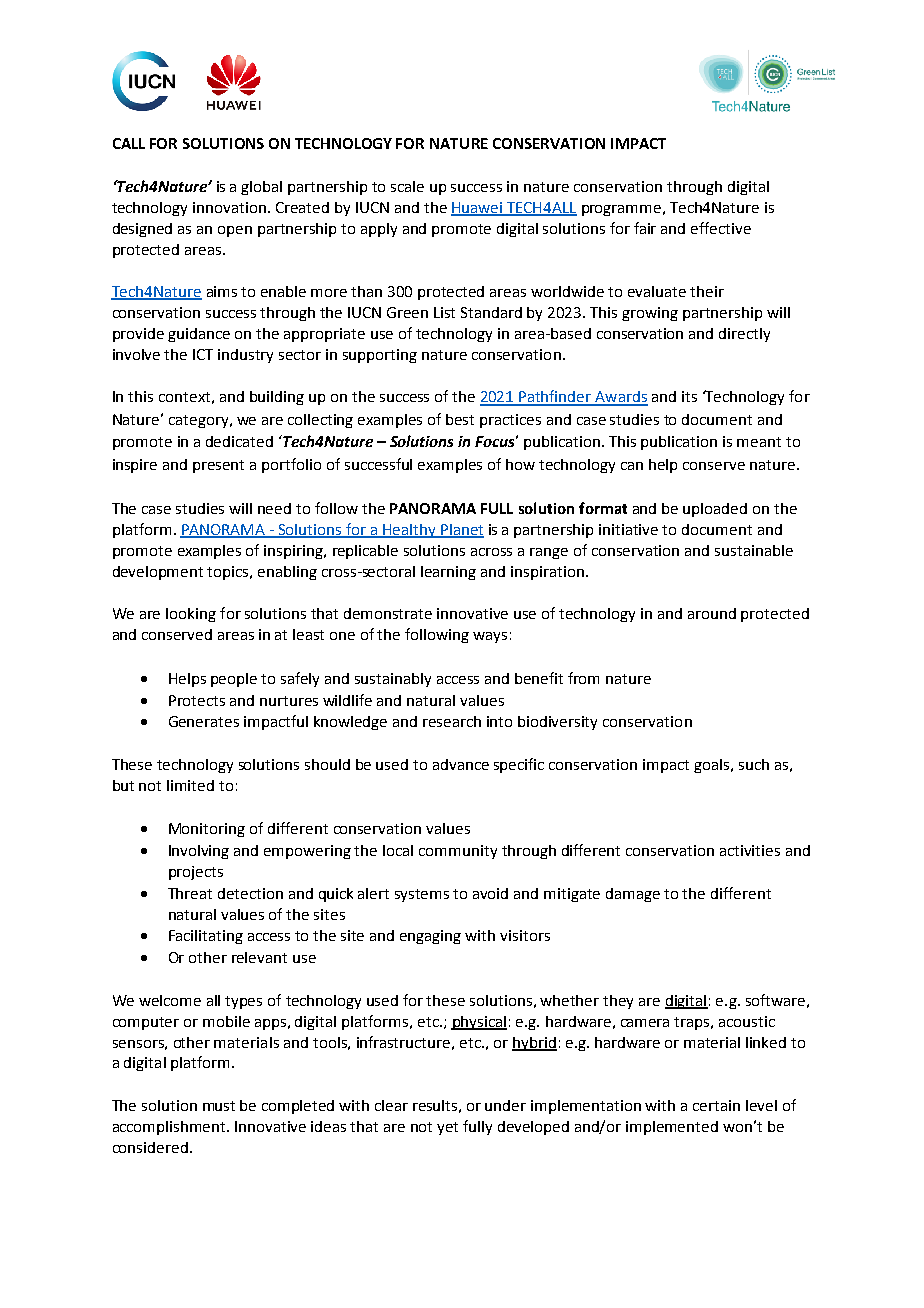 The width and height of the screenshot is (924, 1308). I want to click on looking, so click(191, 615).
